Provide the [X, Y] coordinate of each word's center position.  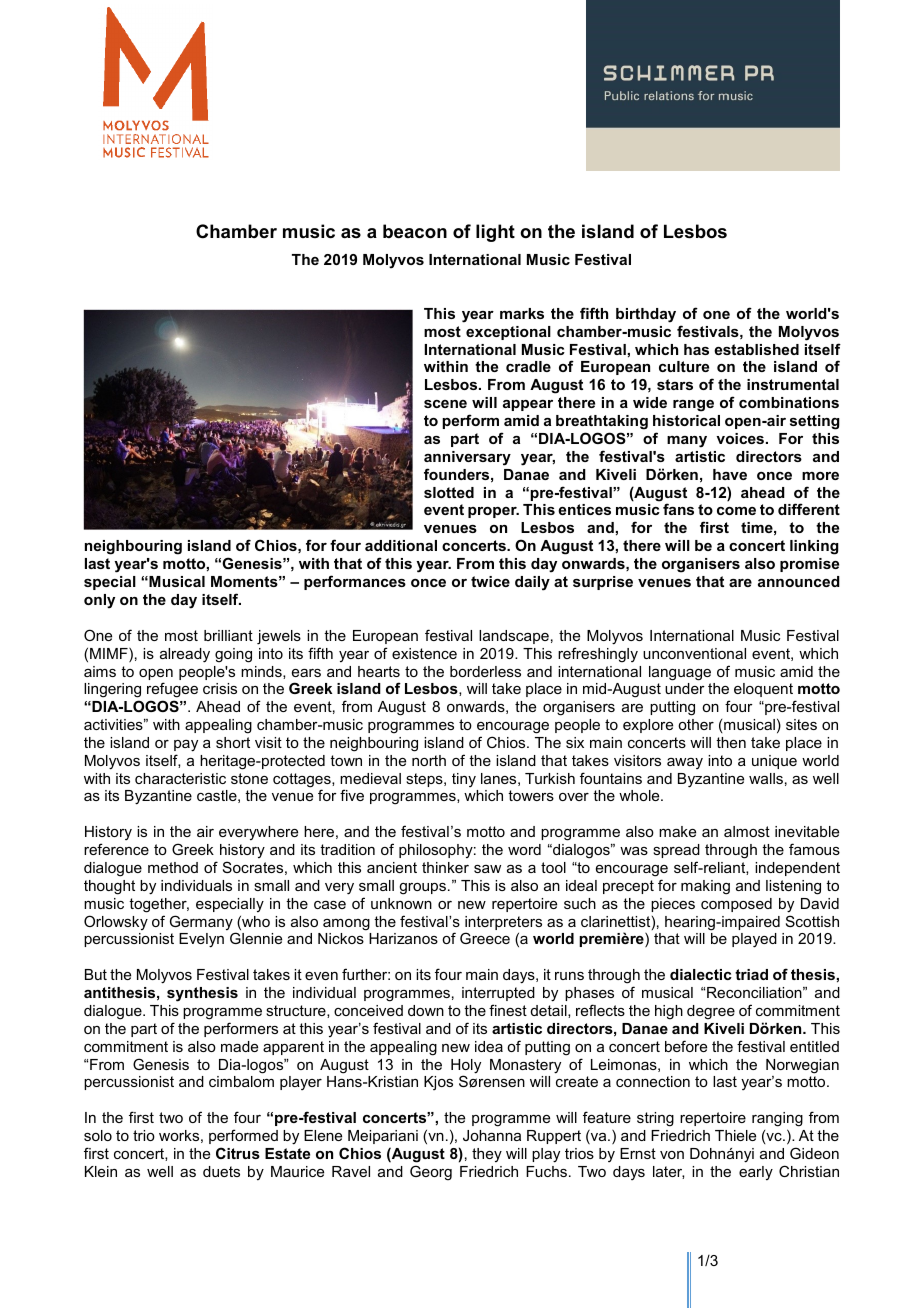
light [495, 233]
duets [221, 1171]
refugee [172, 690]
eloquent [763, 690]
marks [522, 313]
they [487, 1155]
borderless [485, 671]
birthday [646, 315]
